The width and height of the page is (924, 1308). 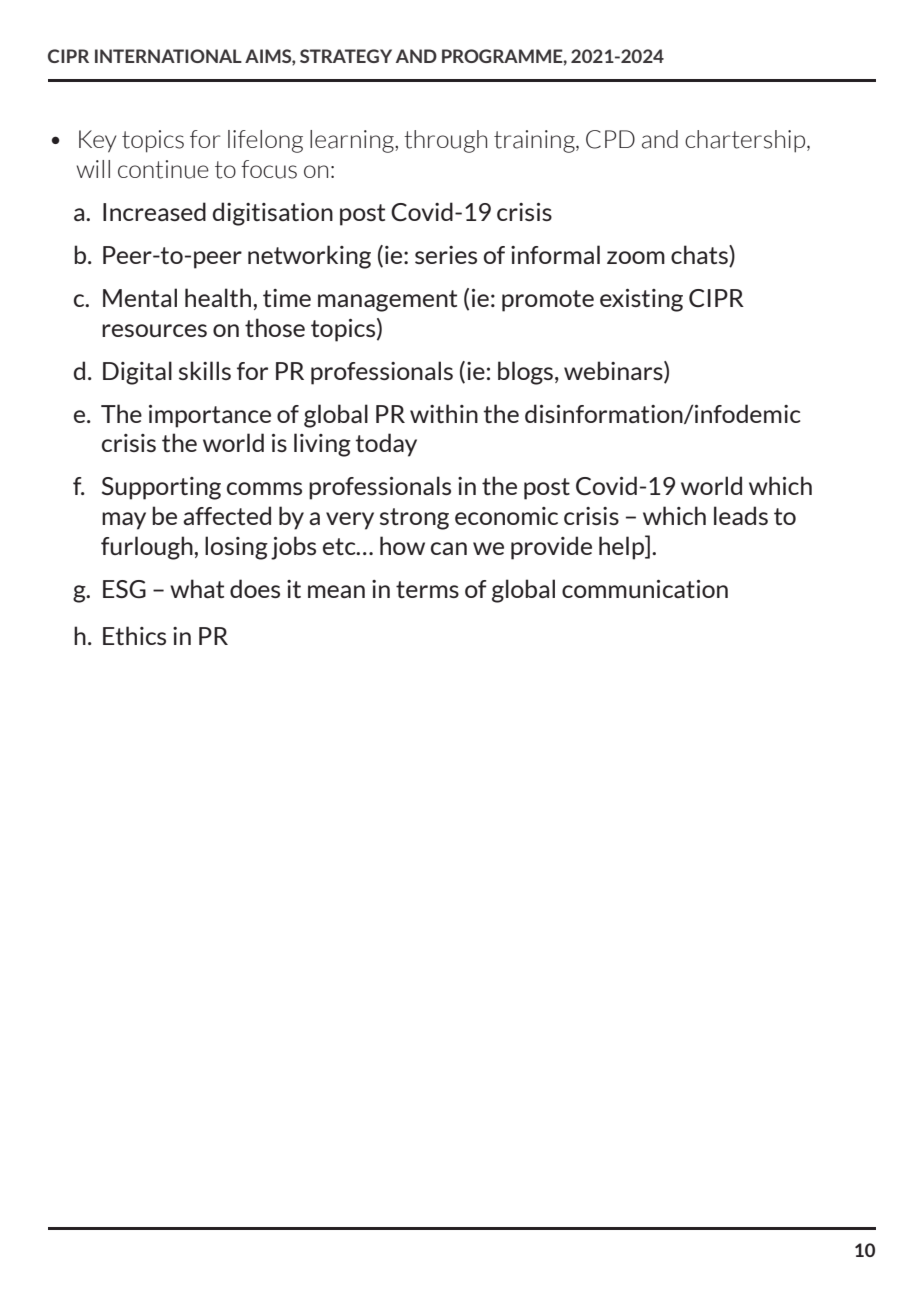 What do you see at coordinates (446, 255) in the page?
I see `series` at bounding box center [446, 255].
